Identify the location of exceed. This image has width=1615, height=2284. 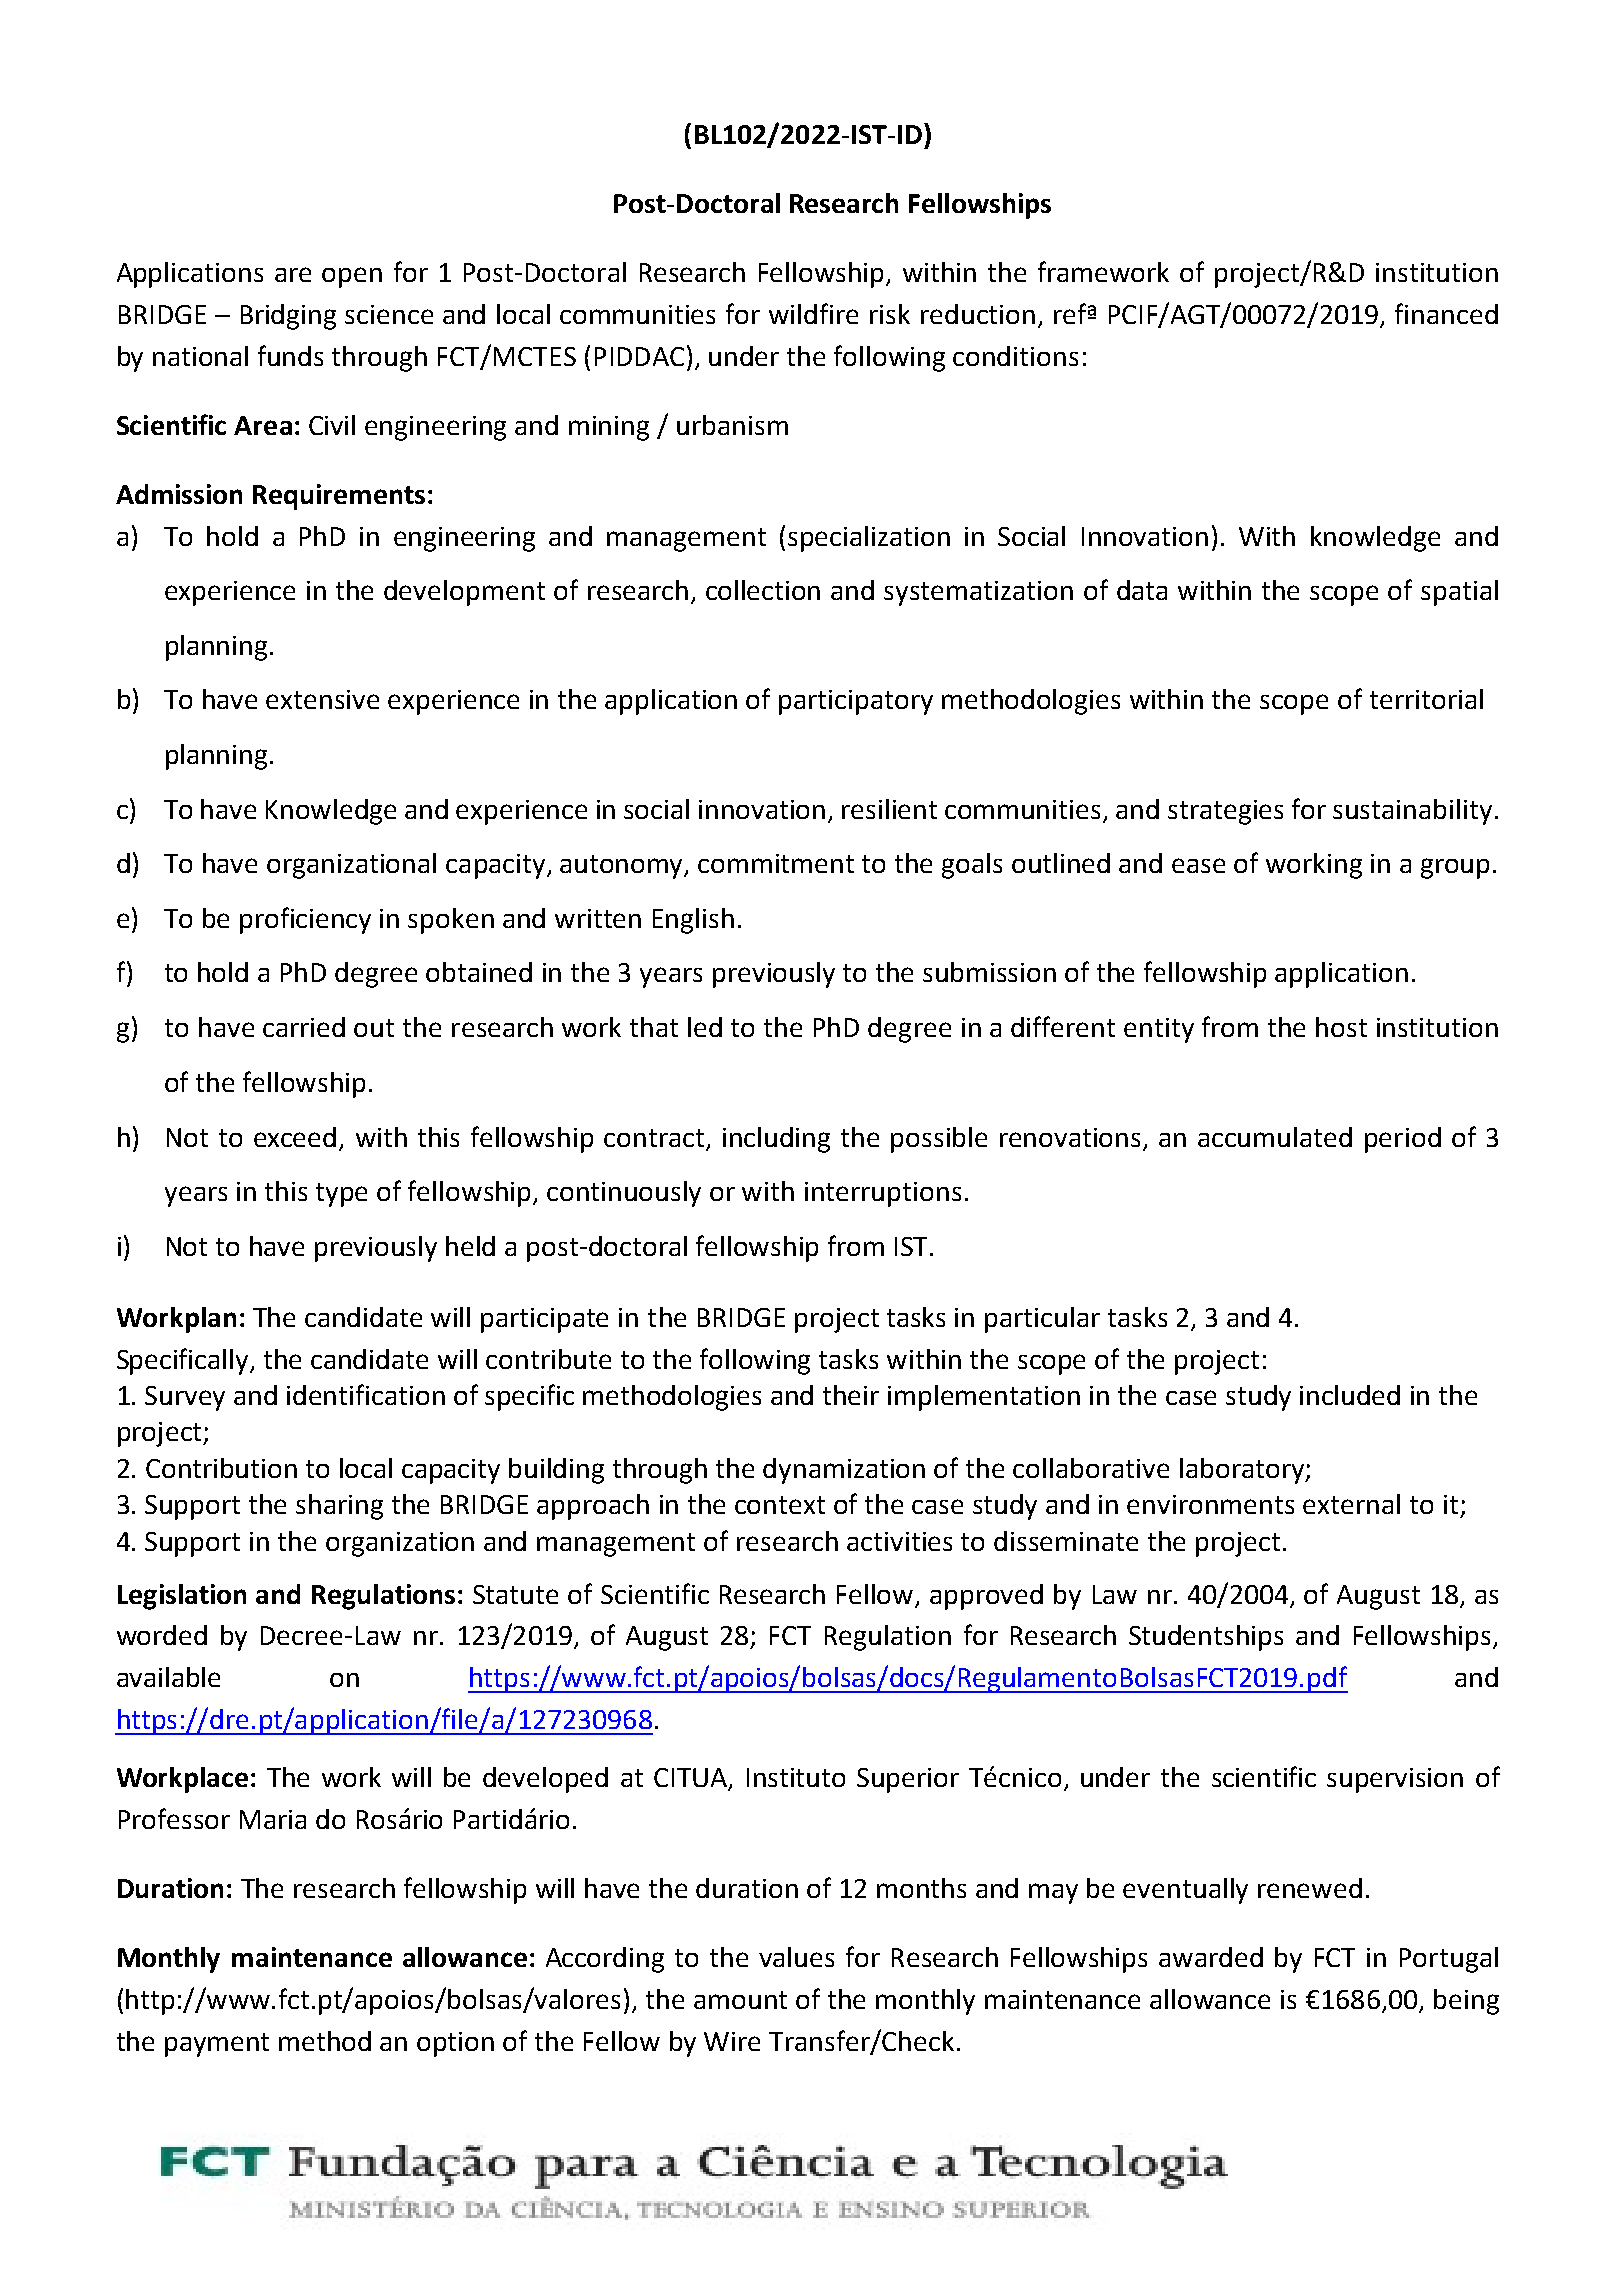
(295, 1137).
